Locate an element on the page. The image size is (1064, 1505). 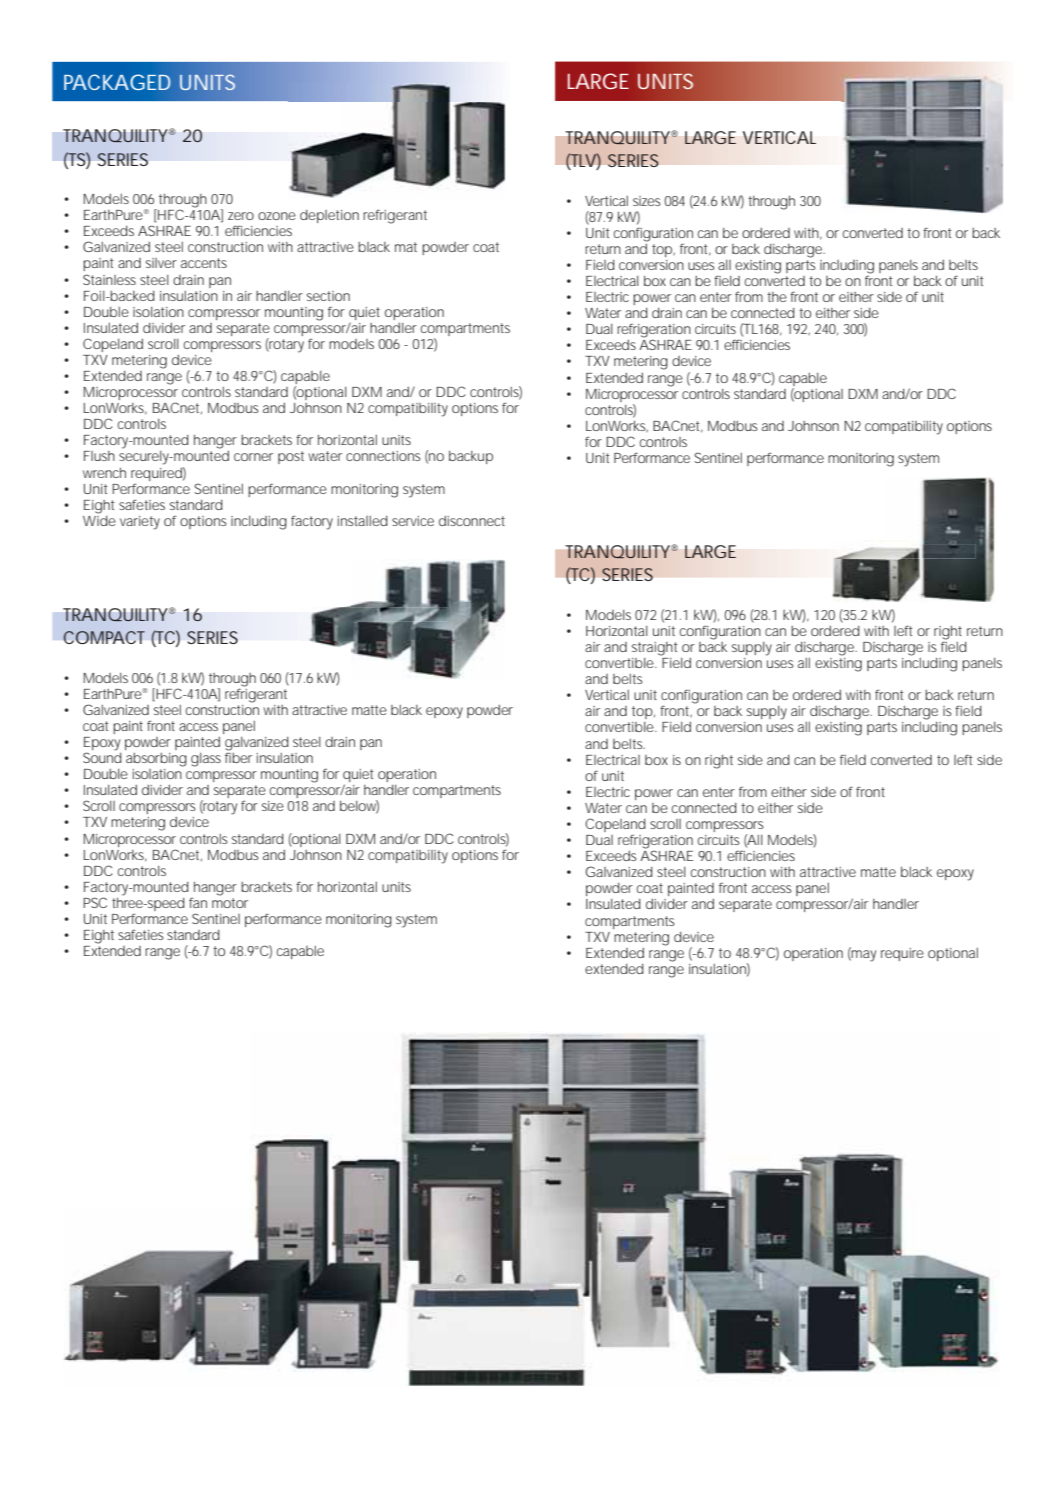
straight is located at coordinates (655, 649).
